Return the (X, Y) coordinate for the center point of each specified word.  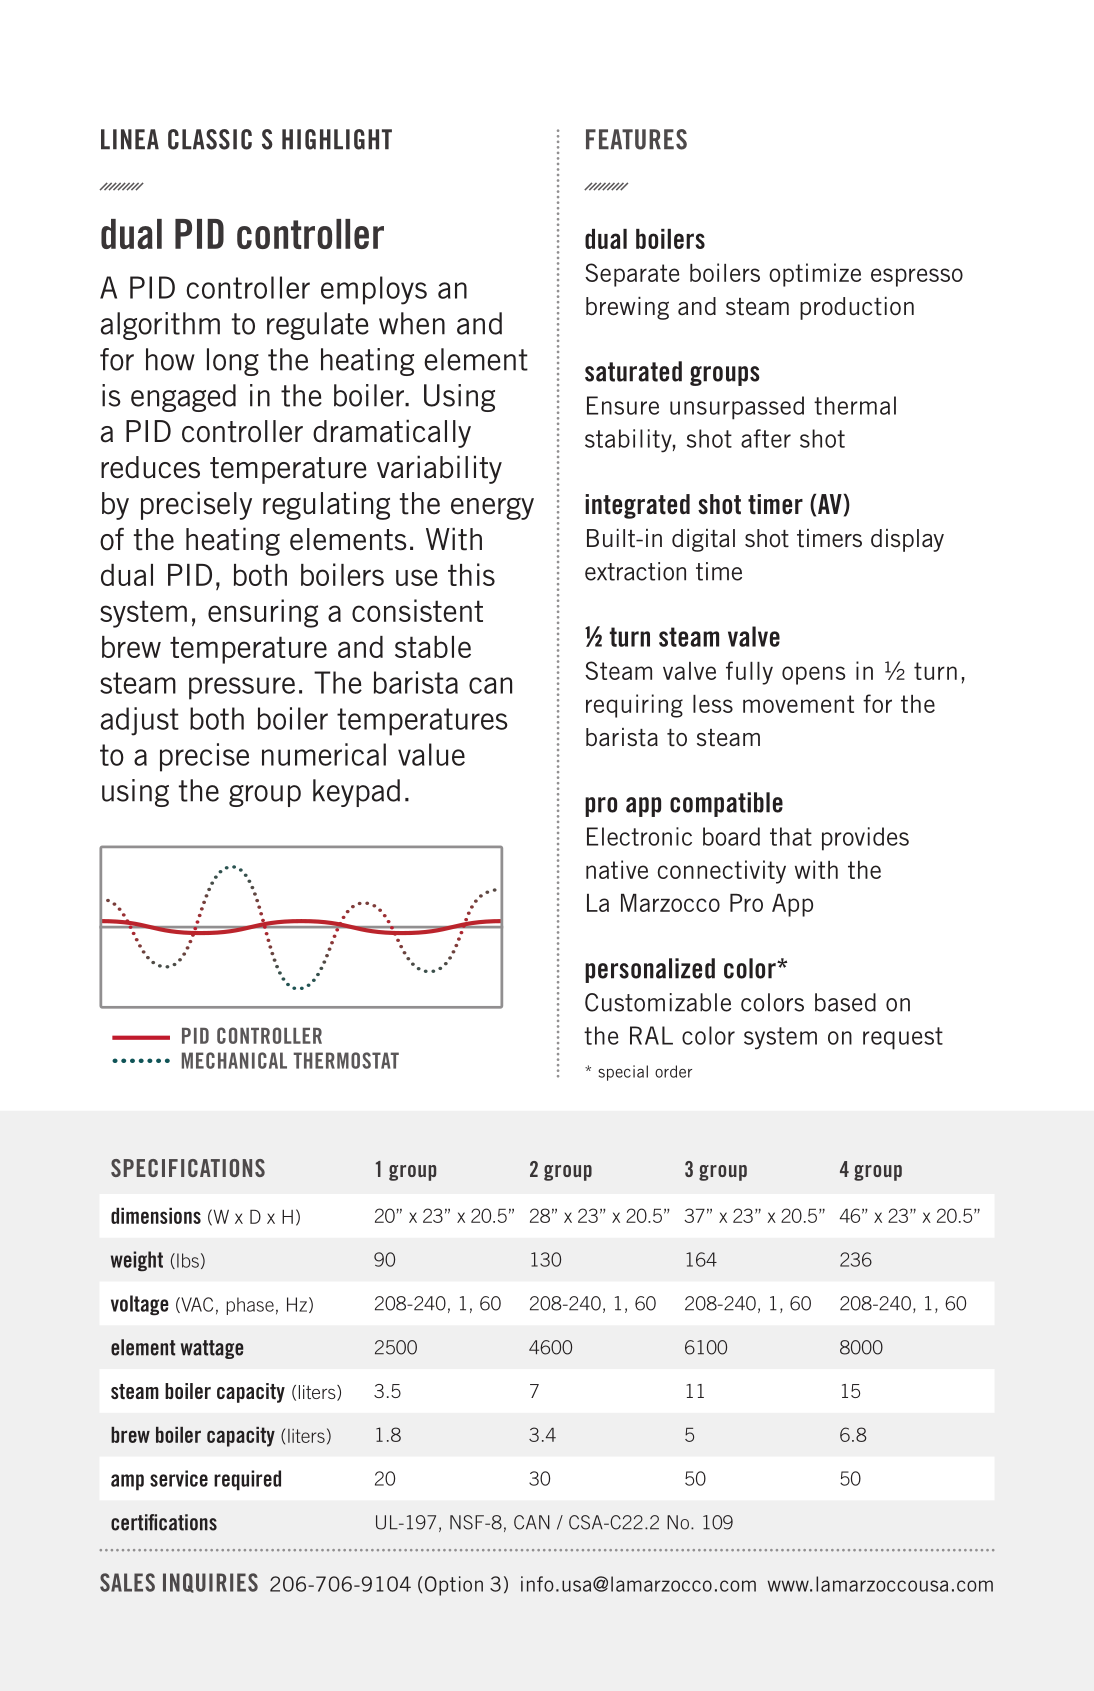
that (791, 836)
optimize (815, 275)
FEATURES (636, 139)
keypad (356, 793)
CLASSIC (210, 139)
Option (452, 1586)
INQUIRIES (210, 1583)
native (617, 869)
